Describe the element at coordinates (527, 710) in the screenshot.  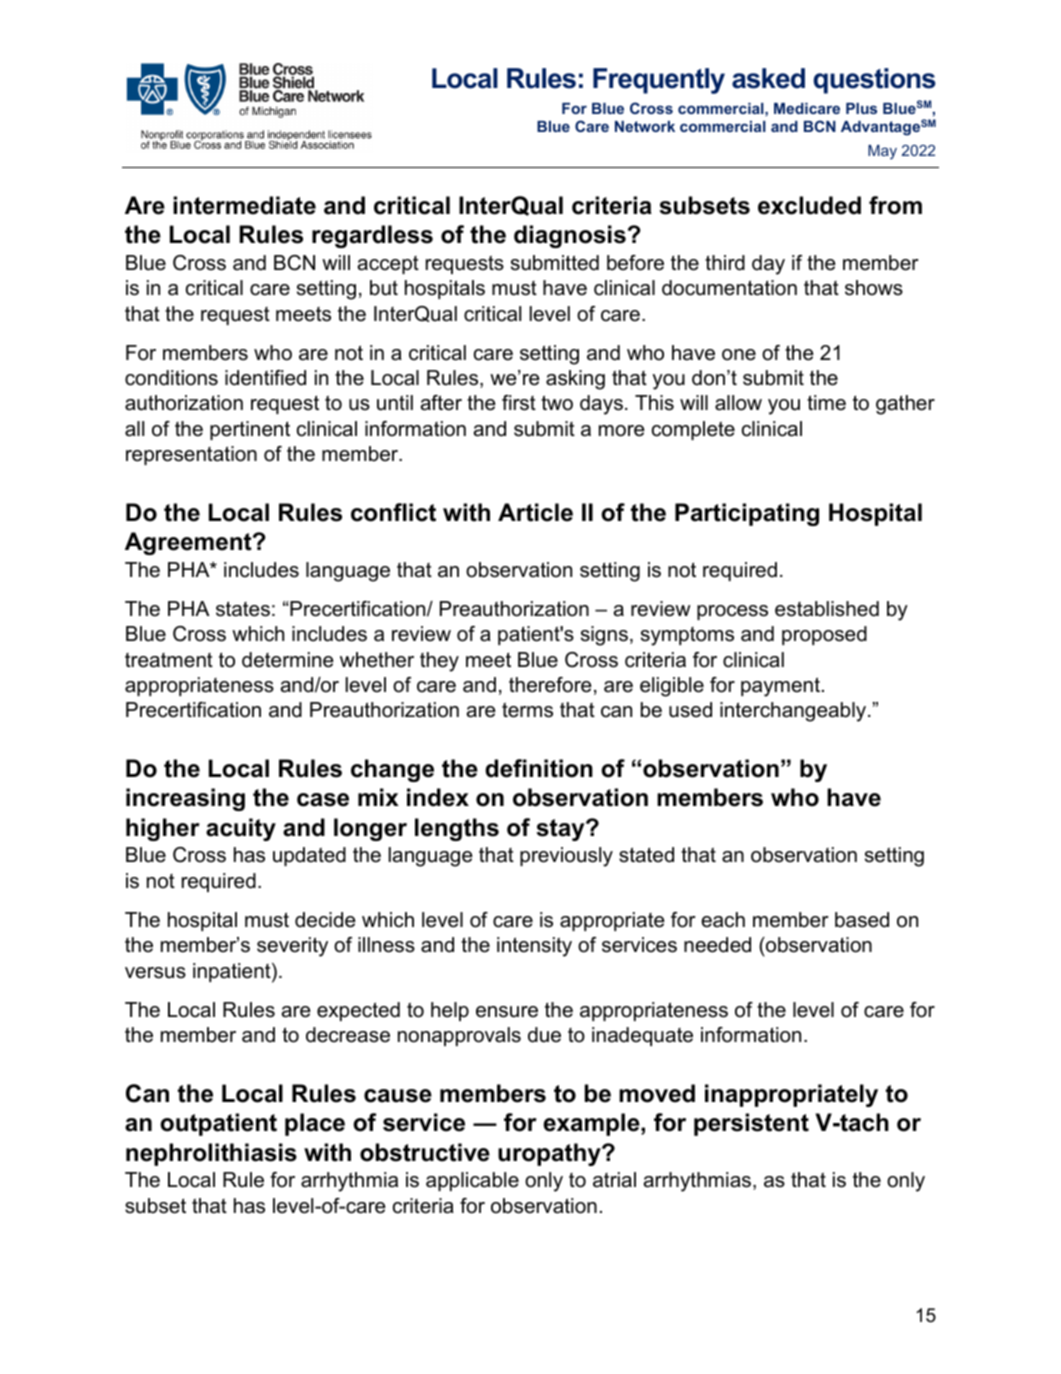
I see `terms` at that location.
